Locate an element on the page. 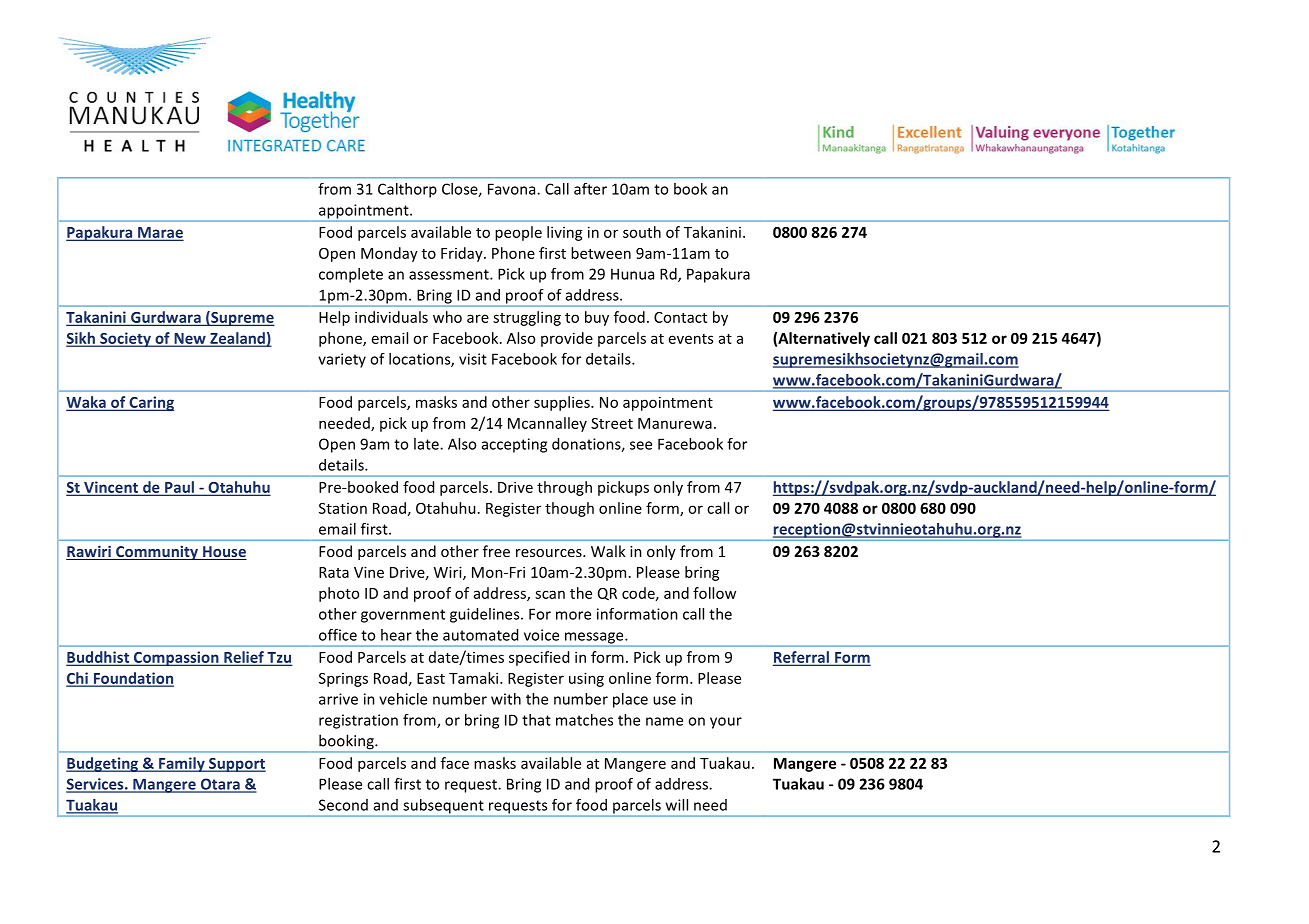 This document has height=924, width=1309. New is located at coordinates (190, 339).
